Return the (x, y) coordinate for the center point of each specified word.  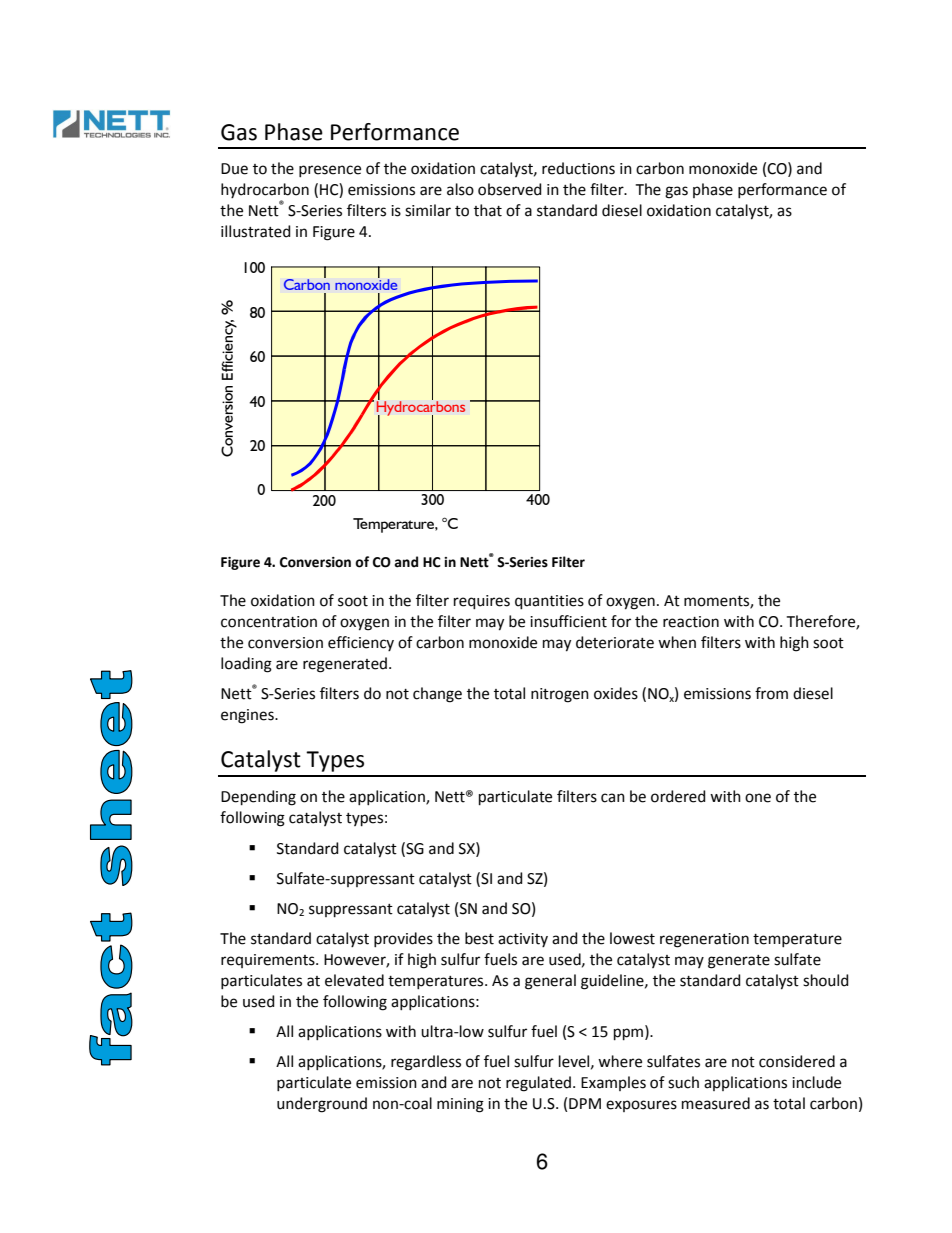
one (758, 798)
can (613, 798)
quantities (549, 602)
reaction (691, 622)
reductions (578, 168)
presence (330, 171)
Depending (258, 798)
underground (322, 1105)
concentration (269, 622)
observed (510, 189)
